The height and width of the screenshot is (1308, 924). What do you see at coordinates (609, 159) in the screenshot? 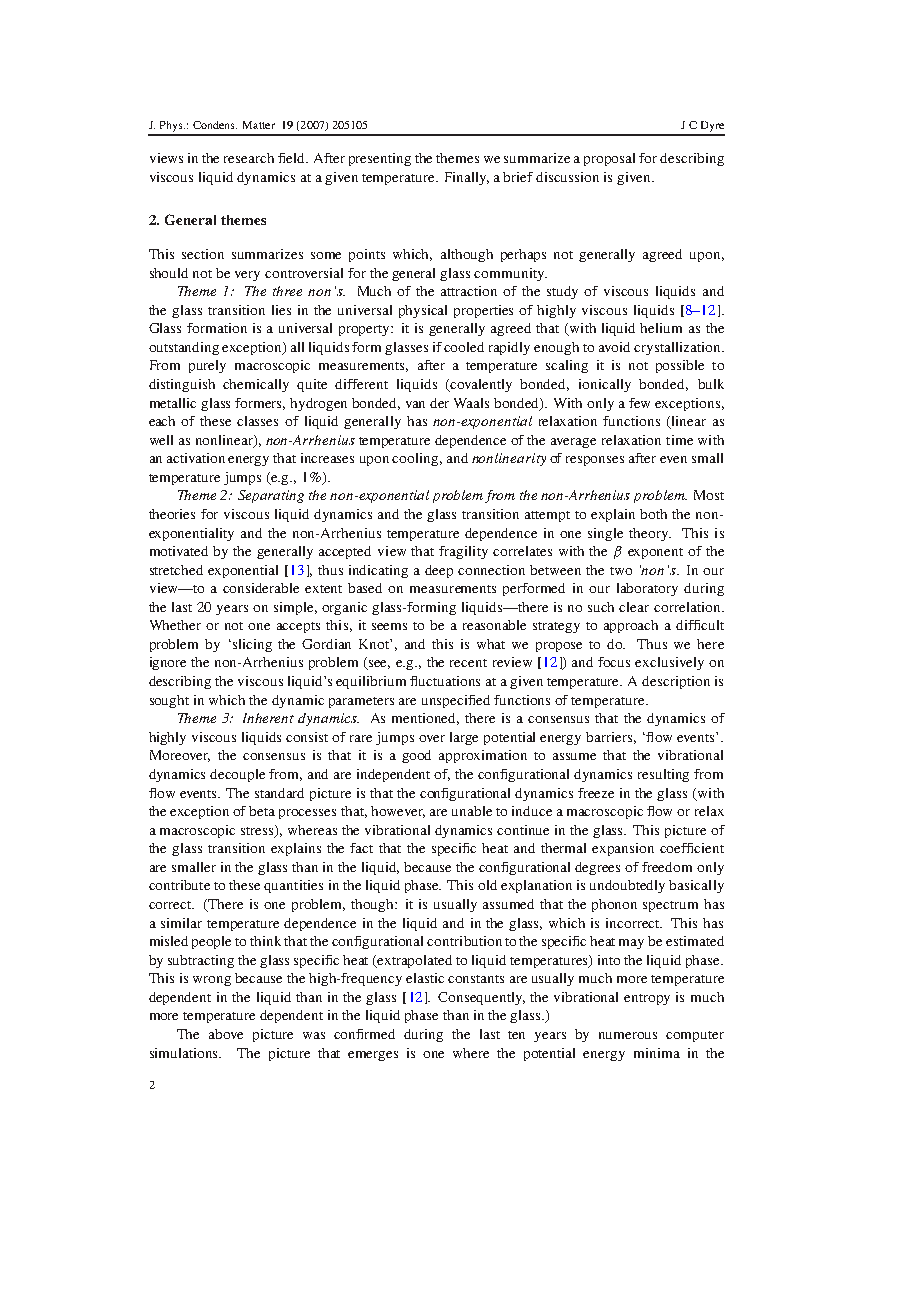
I see `proposal` at bounding box center [609, 159].
